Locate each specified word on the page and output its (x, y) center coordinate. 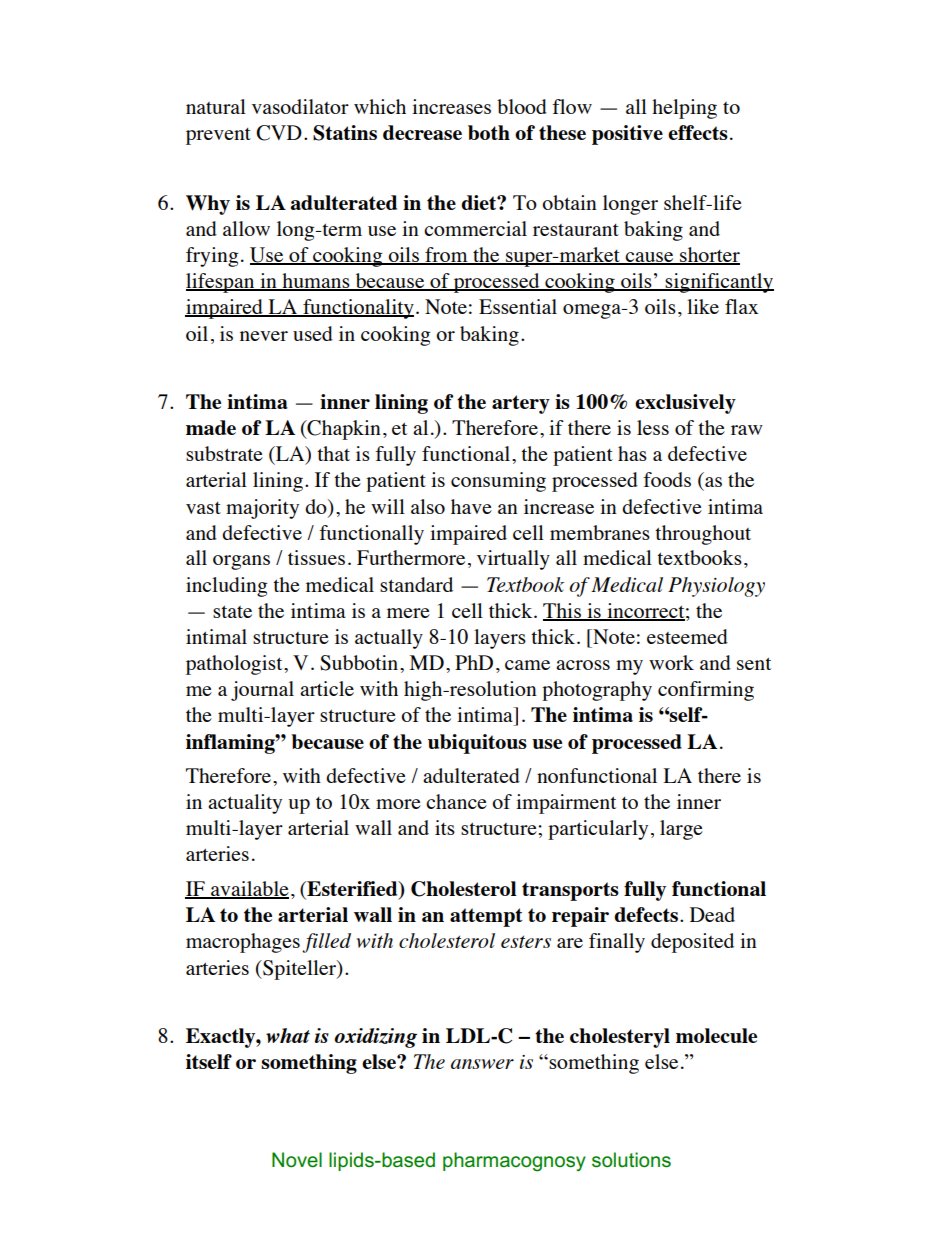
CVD (279, 133)
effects (698, 132)
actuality (245, 804)
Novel (297, 1160)
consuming (498, 482)
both (489, 132)
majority (262, 509)
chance (456, 801)
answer (482, 1064)
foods (667, 479)
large (681, 830)
